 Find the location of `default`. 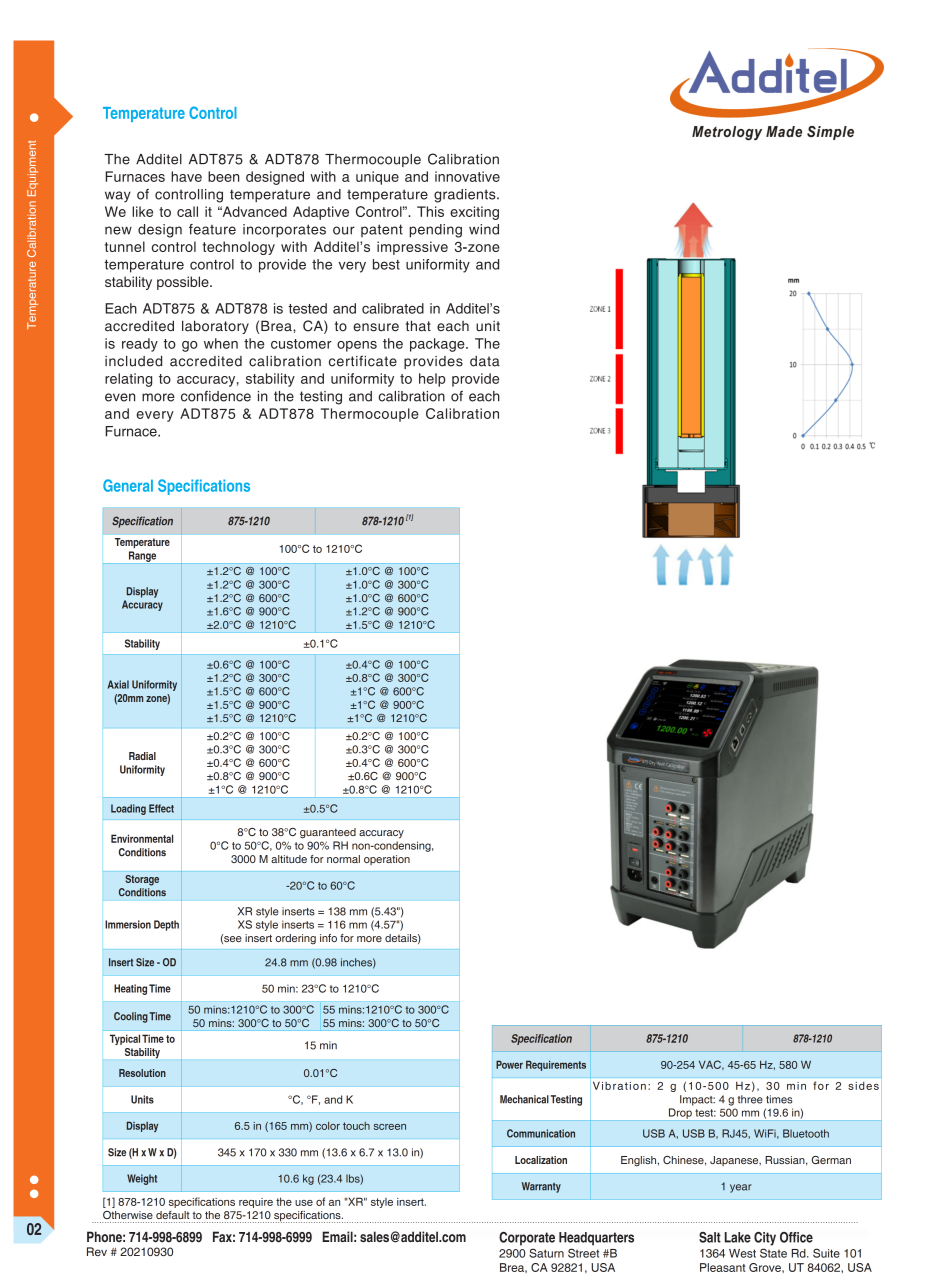

default is located at coordinates (173, 1215).
